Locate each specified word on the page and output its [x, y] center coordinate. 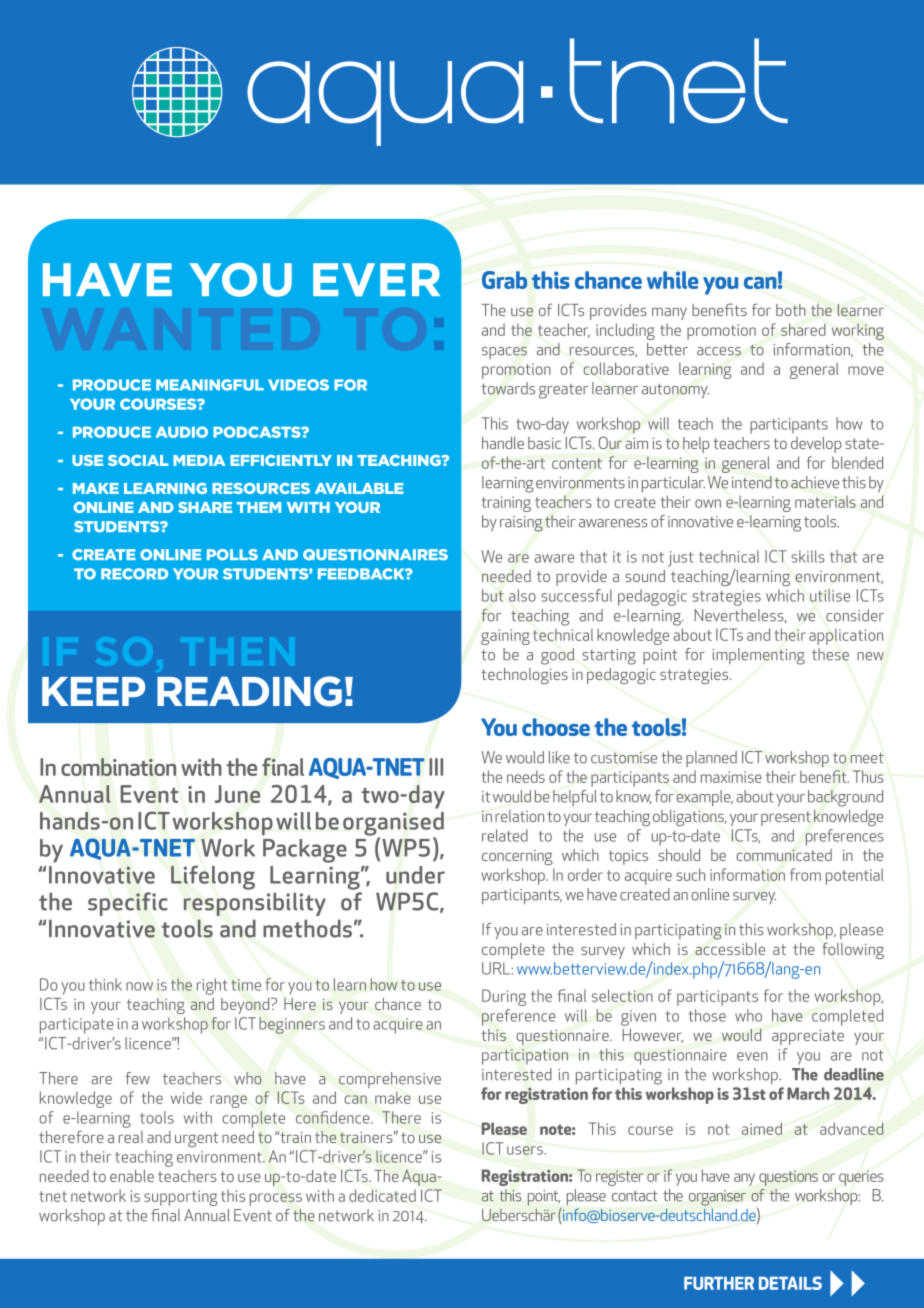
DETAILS [790, 1283]
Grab [504, 280]
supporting [181, 1198]
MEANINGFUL [210, 385]
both [791, 310]
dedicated [382, 1195]
